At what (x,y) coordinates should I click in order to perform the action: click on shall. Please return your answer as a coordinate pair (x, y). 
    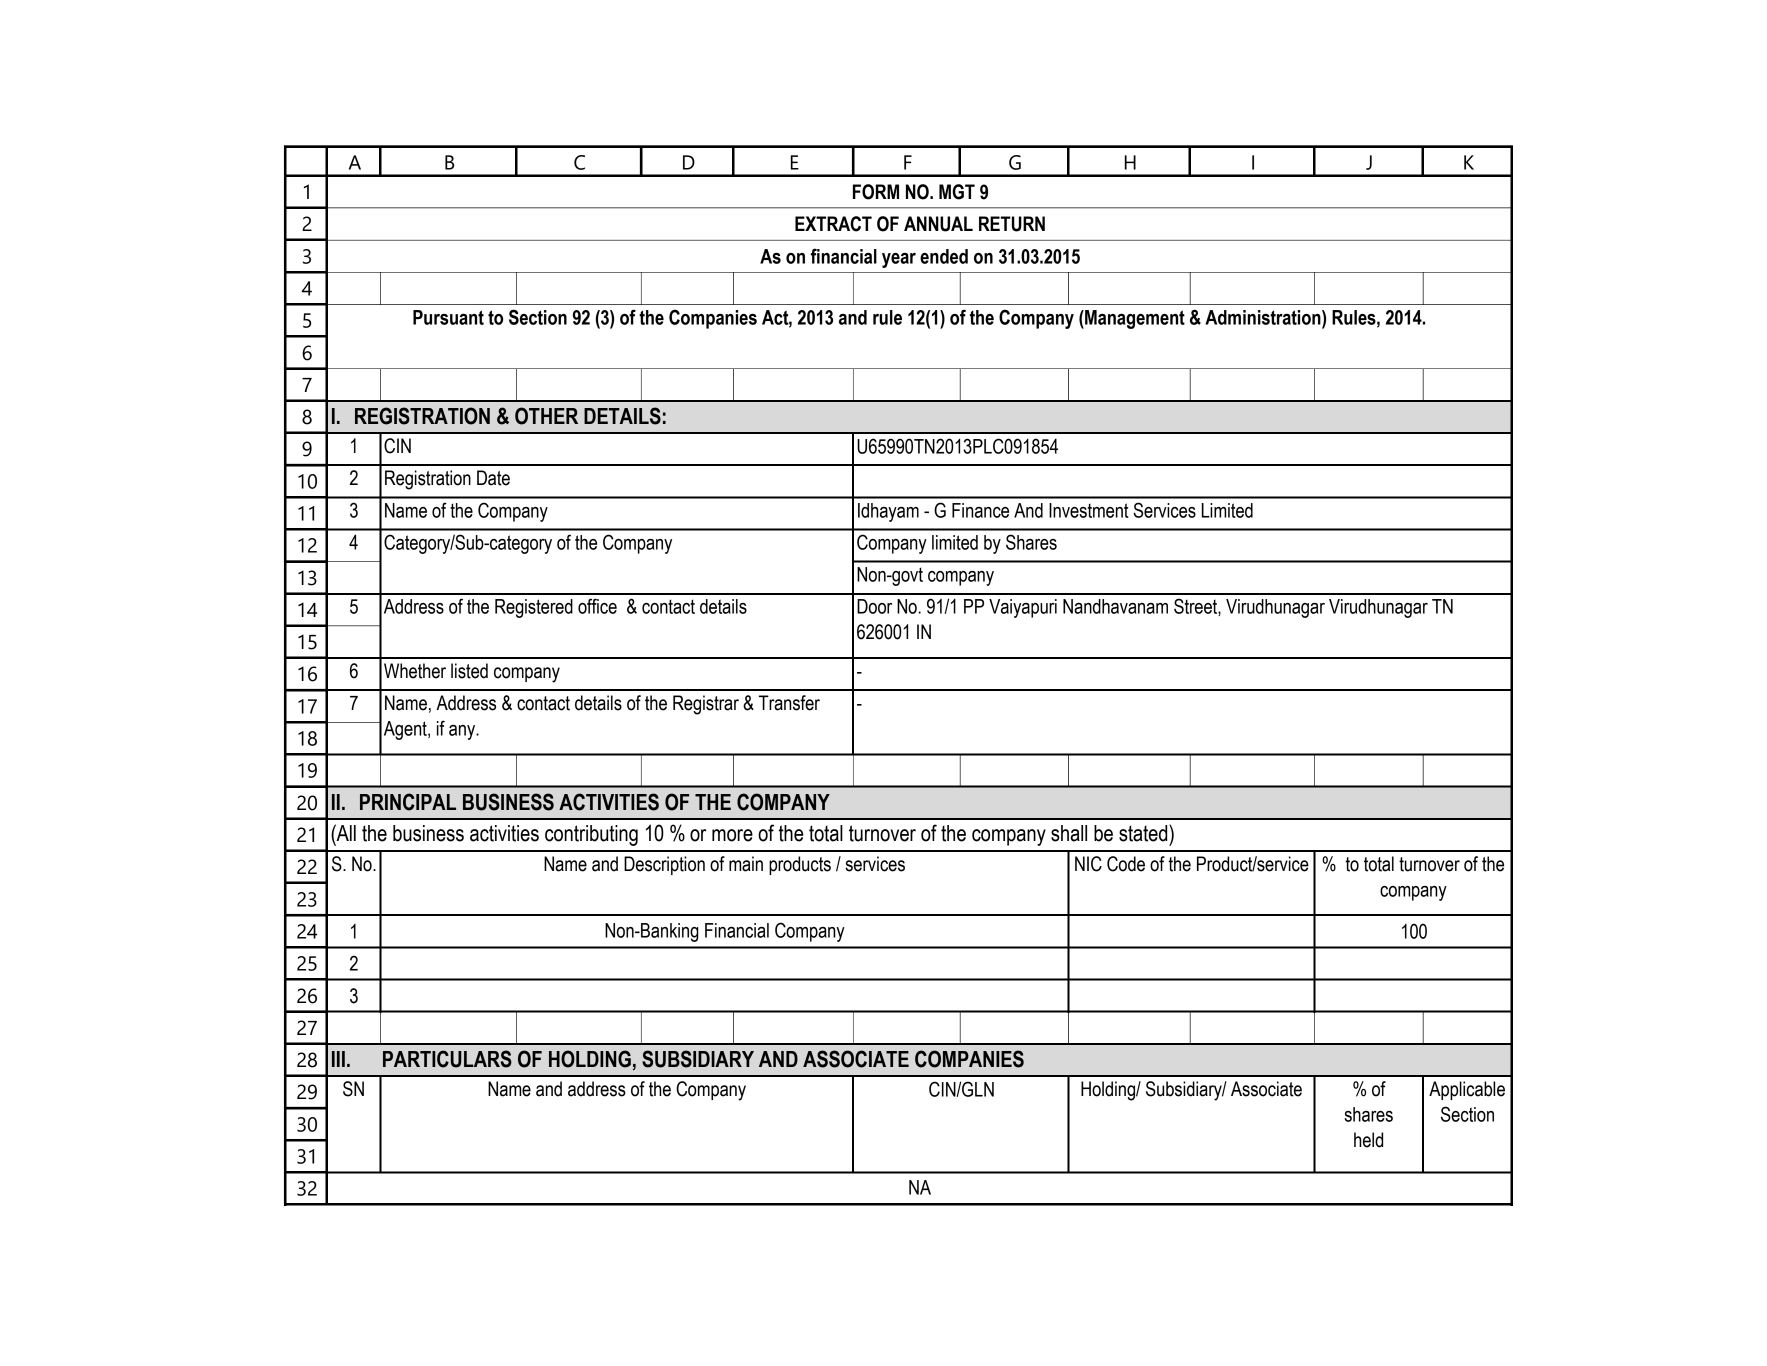
    Looking at the image, I should click on (1069, 833).
